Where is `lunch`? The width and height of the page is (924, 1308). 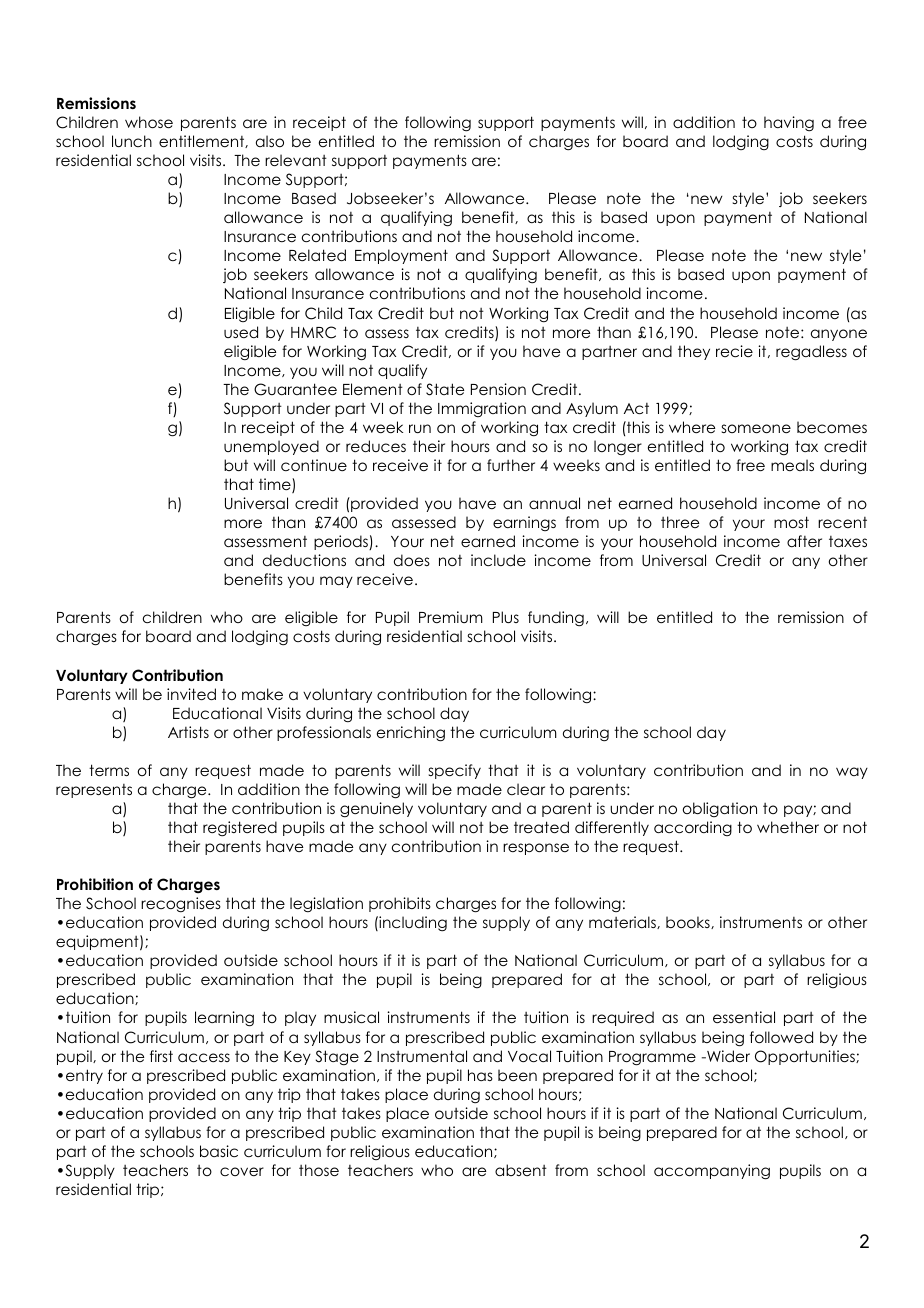
lunch is located at coordinates (132, 141).
